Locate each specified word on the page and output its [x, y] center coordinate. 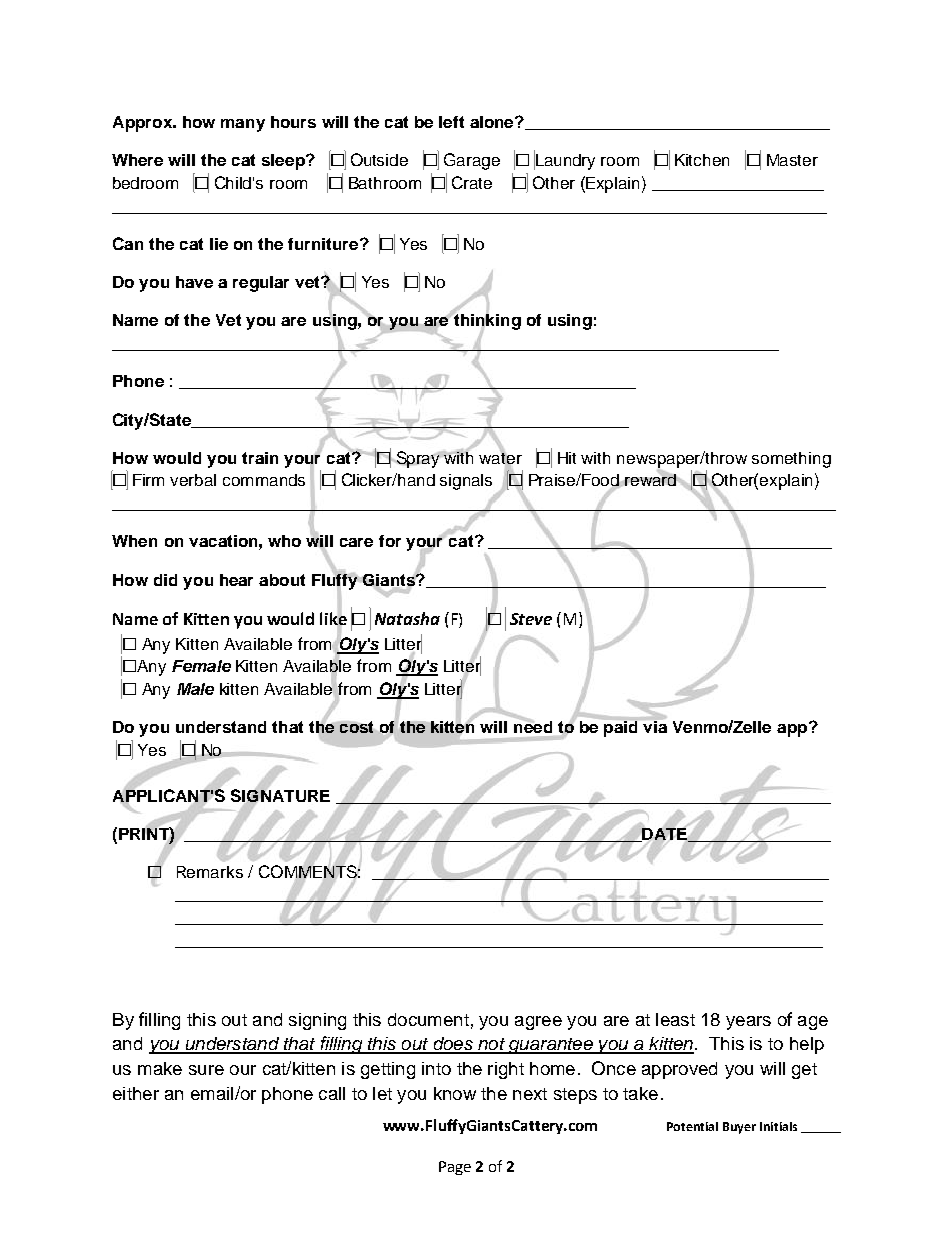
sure [206, 1070]
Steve [531, 619]
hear [236, 580]
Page [455, 1168]
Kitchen [702, 160]
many [243, 125]
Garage [472, 161]
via [654, 725]
